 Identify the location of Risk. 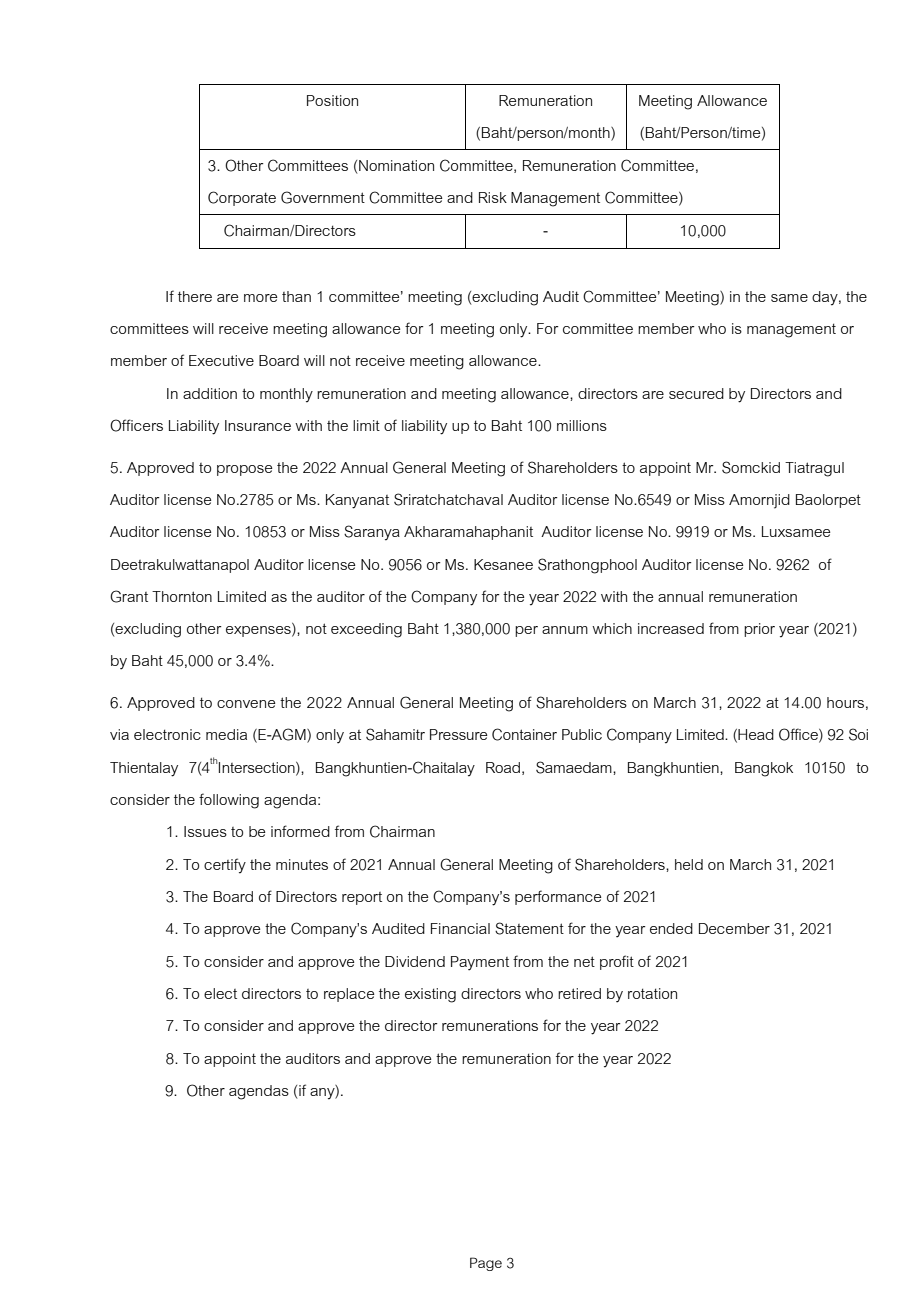
(493, 197).
